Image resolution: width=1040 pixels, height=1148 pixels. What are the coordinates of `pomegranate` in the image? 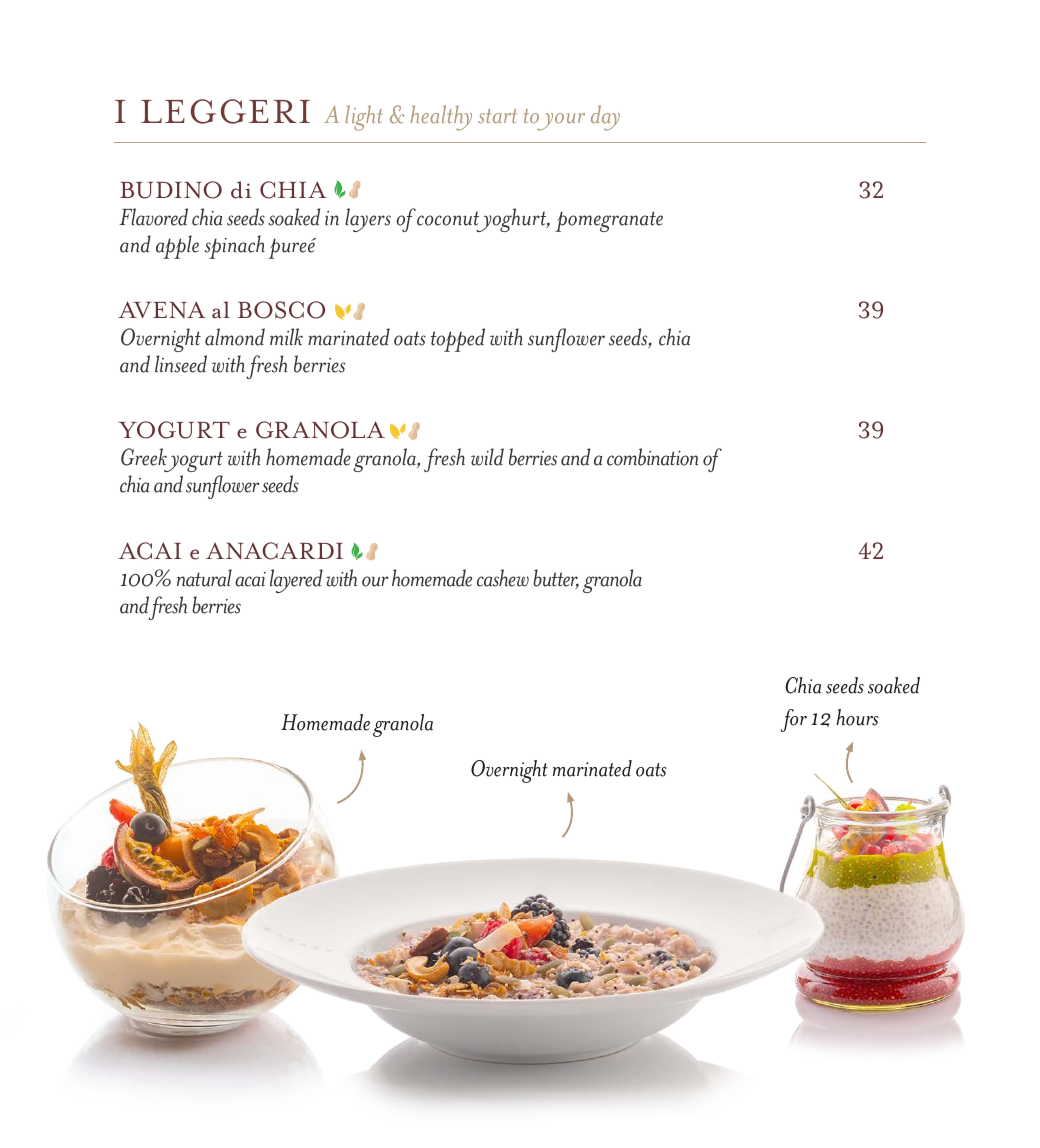 It's located at (609, 221).
